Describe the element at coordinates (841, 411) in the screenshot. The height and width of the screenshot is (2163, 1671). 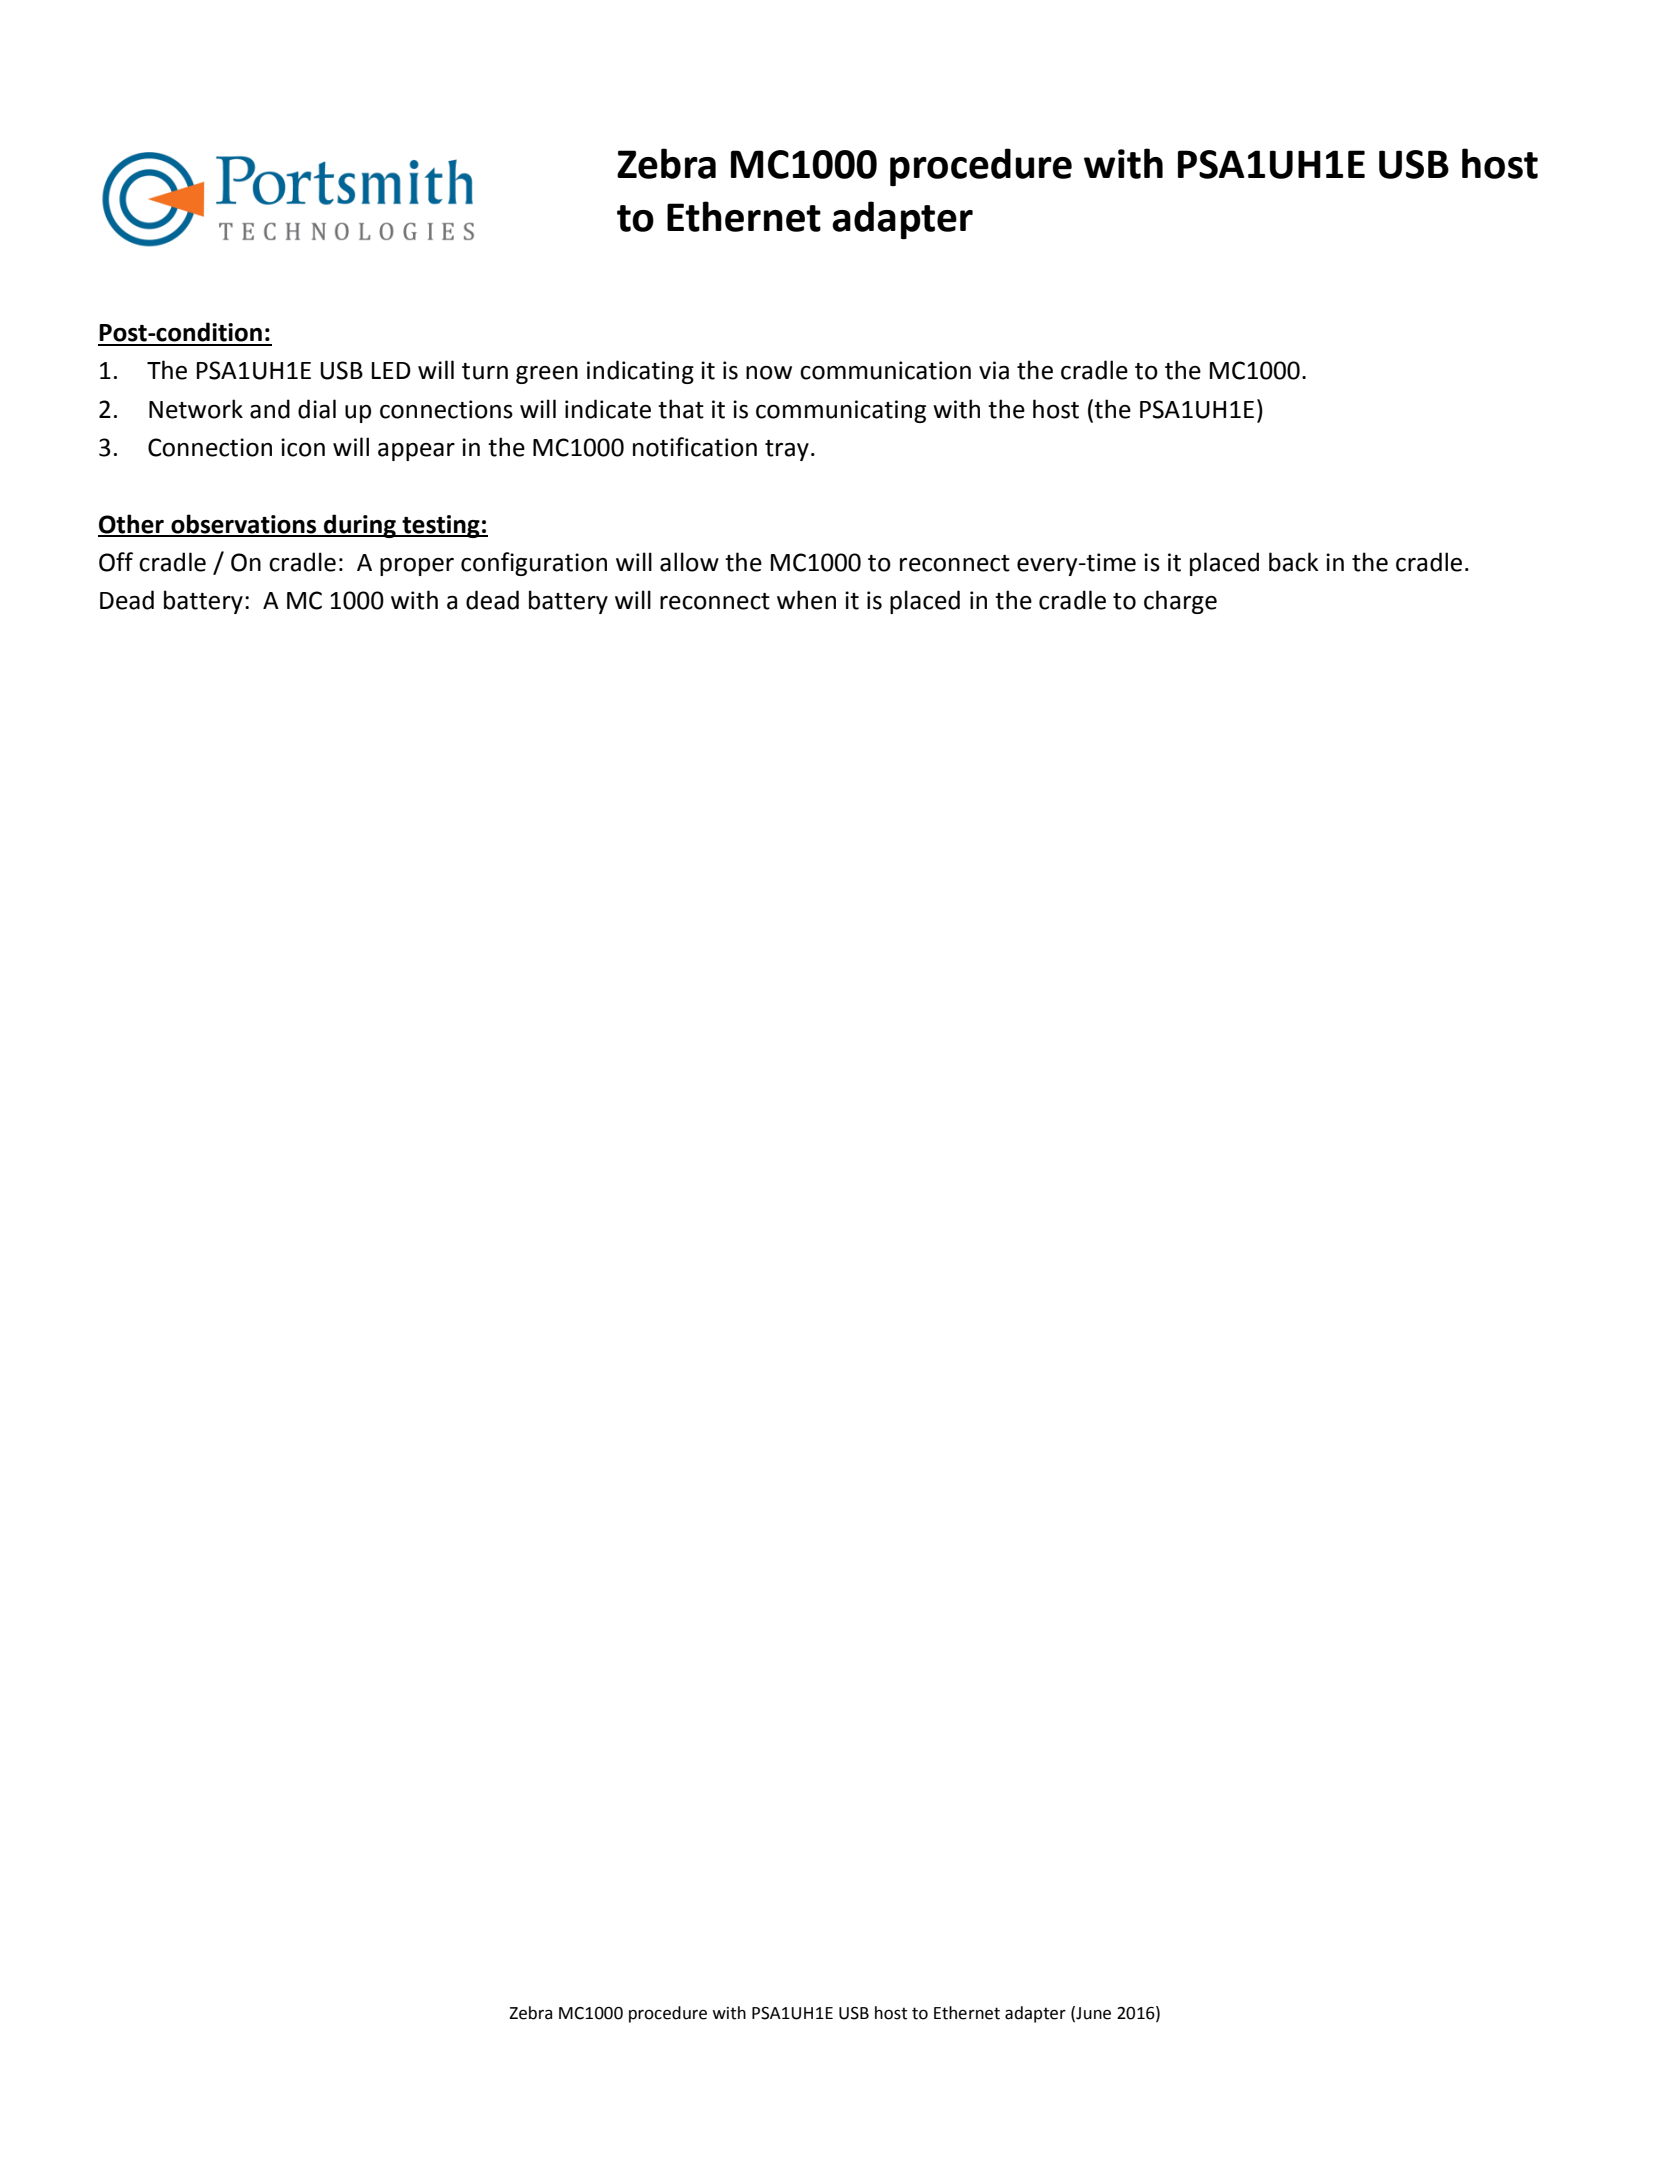
I see `communicating` at that location.
